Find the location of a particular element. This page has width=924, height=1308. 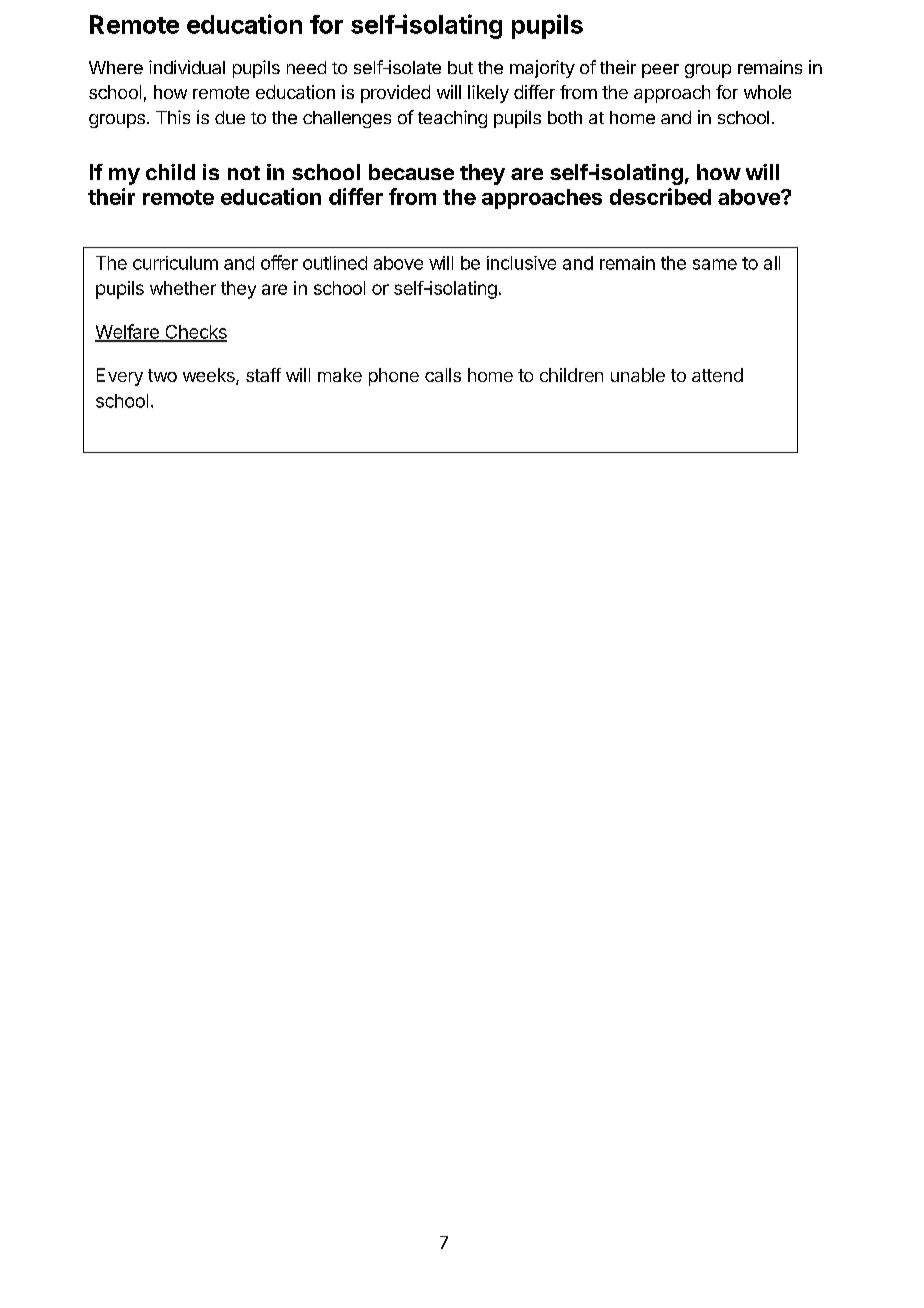

curriculum is located at coordinates (175, 263).
